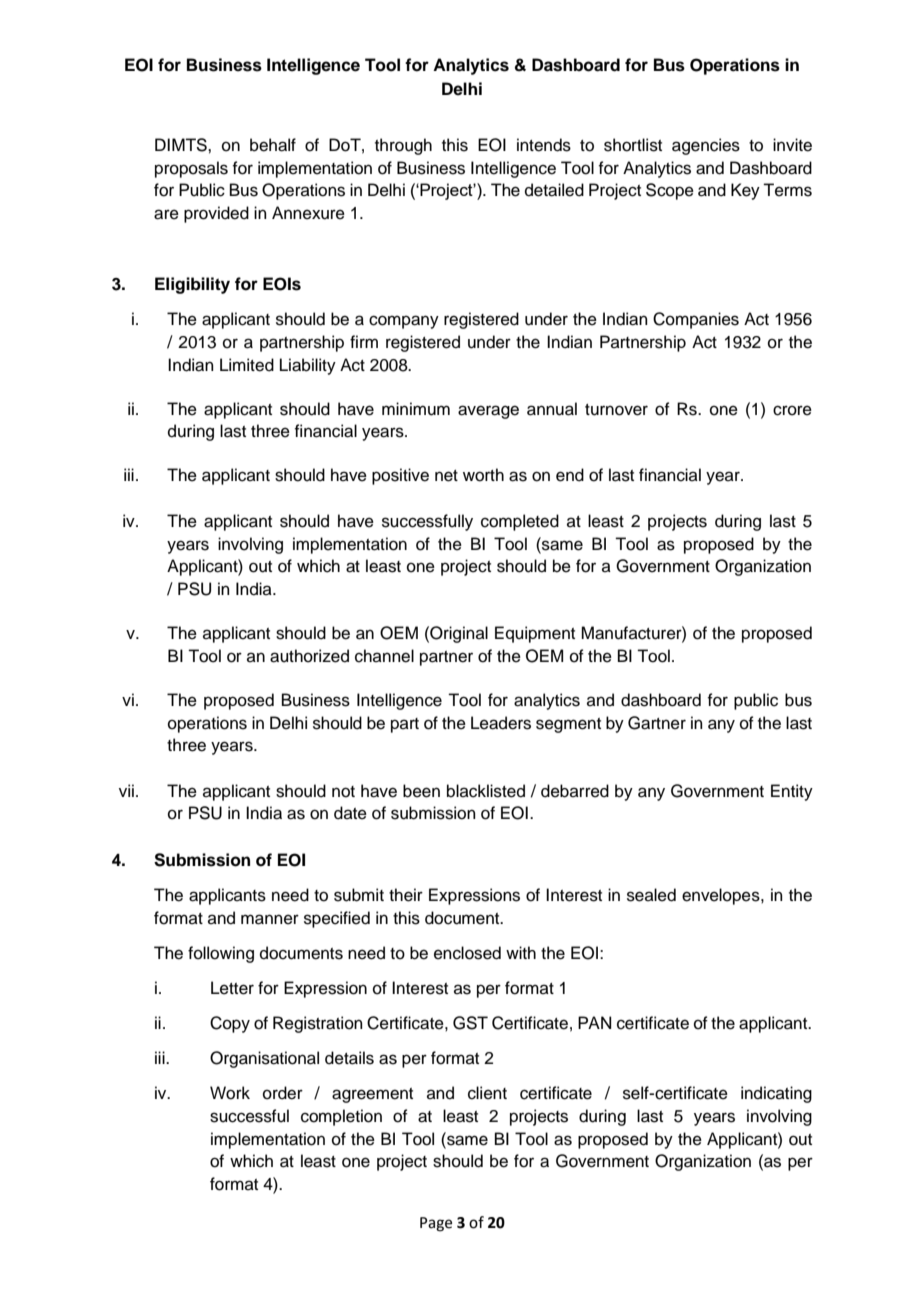 Image resolution: width=924 pixels, height=1308 pixels. Describe the element at coordinates (501, 723) in the screenshot. I see `Leaders` at that location.
